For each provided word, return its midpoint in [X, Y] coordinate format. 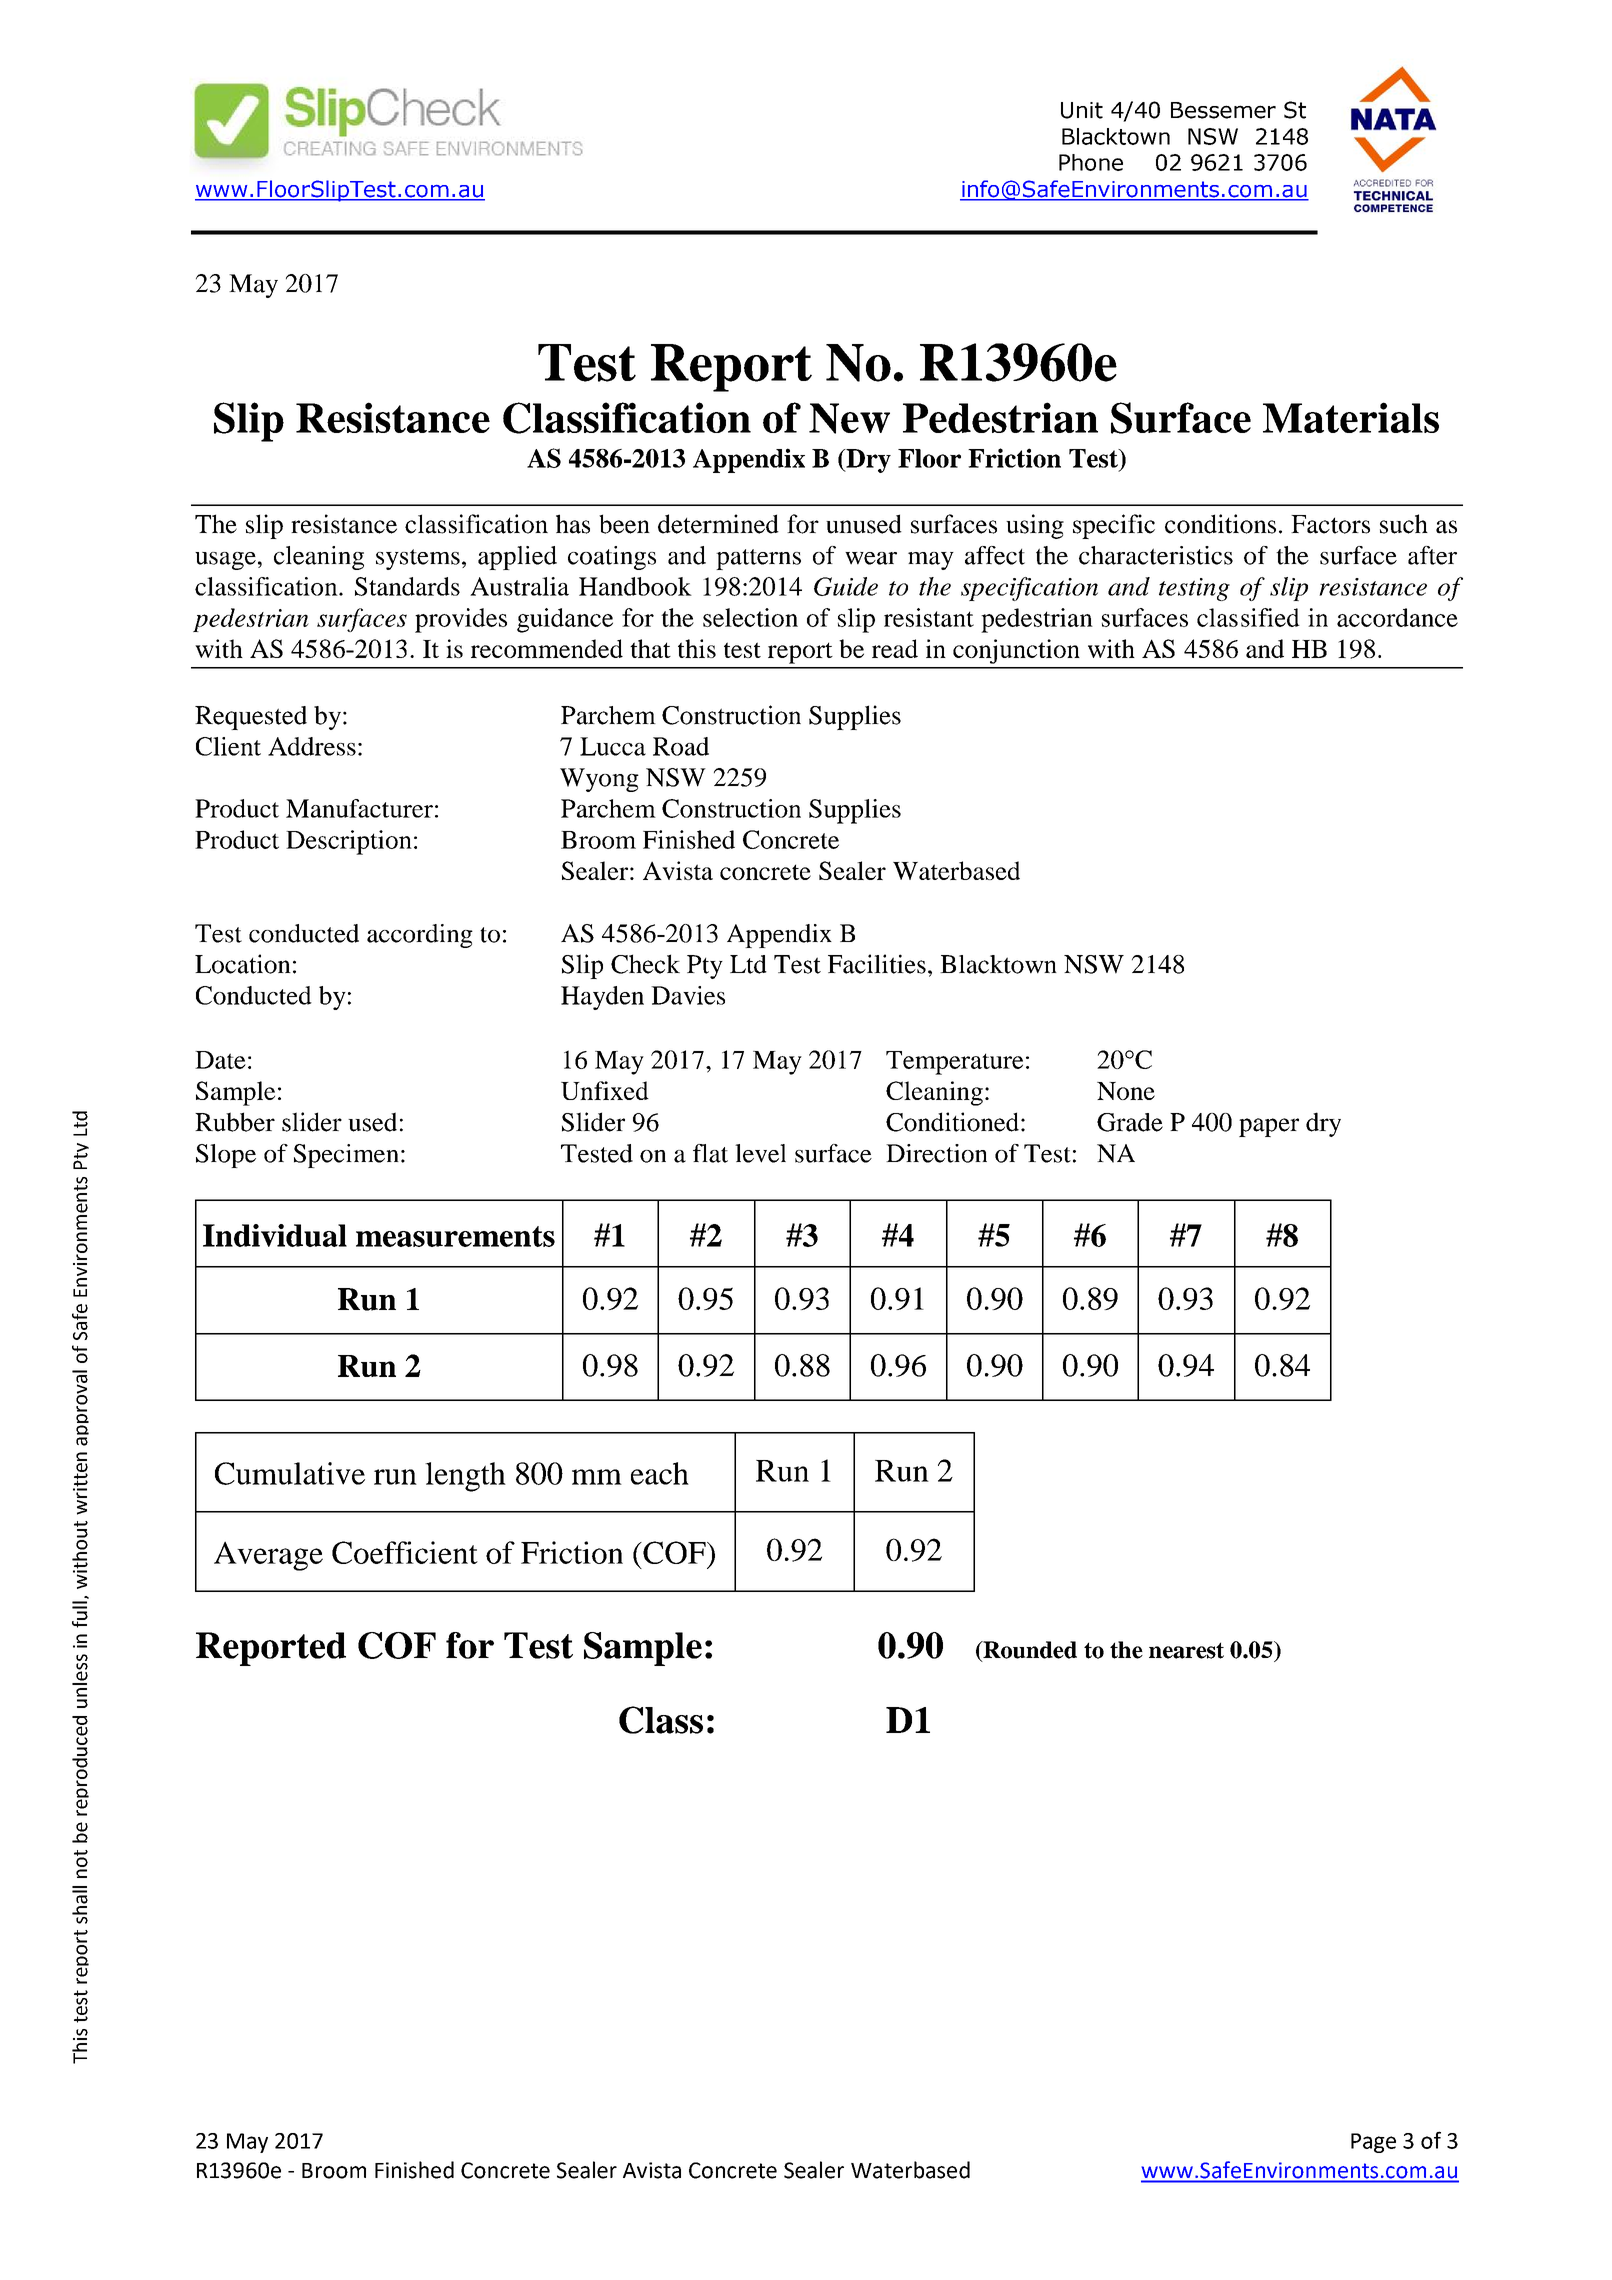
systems [418, 559]
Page [1373, 2143]
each [660, 1473]
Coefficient [405, 1552]
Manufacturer [359, 808]
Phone [1091, 162]
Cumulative [290, 1473]
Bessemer [1223, 110]
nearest [1186, 1650]
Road [681, 746]
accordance [1397, 617]
